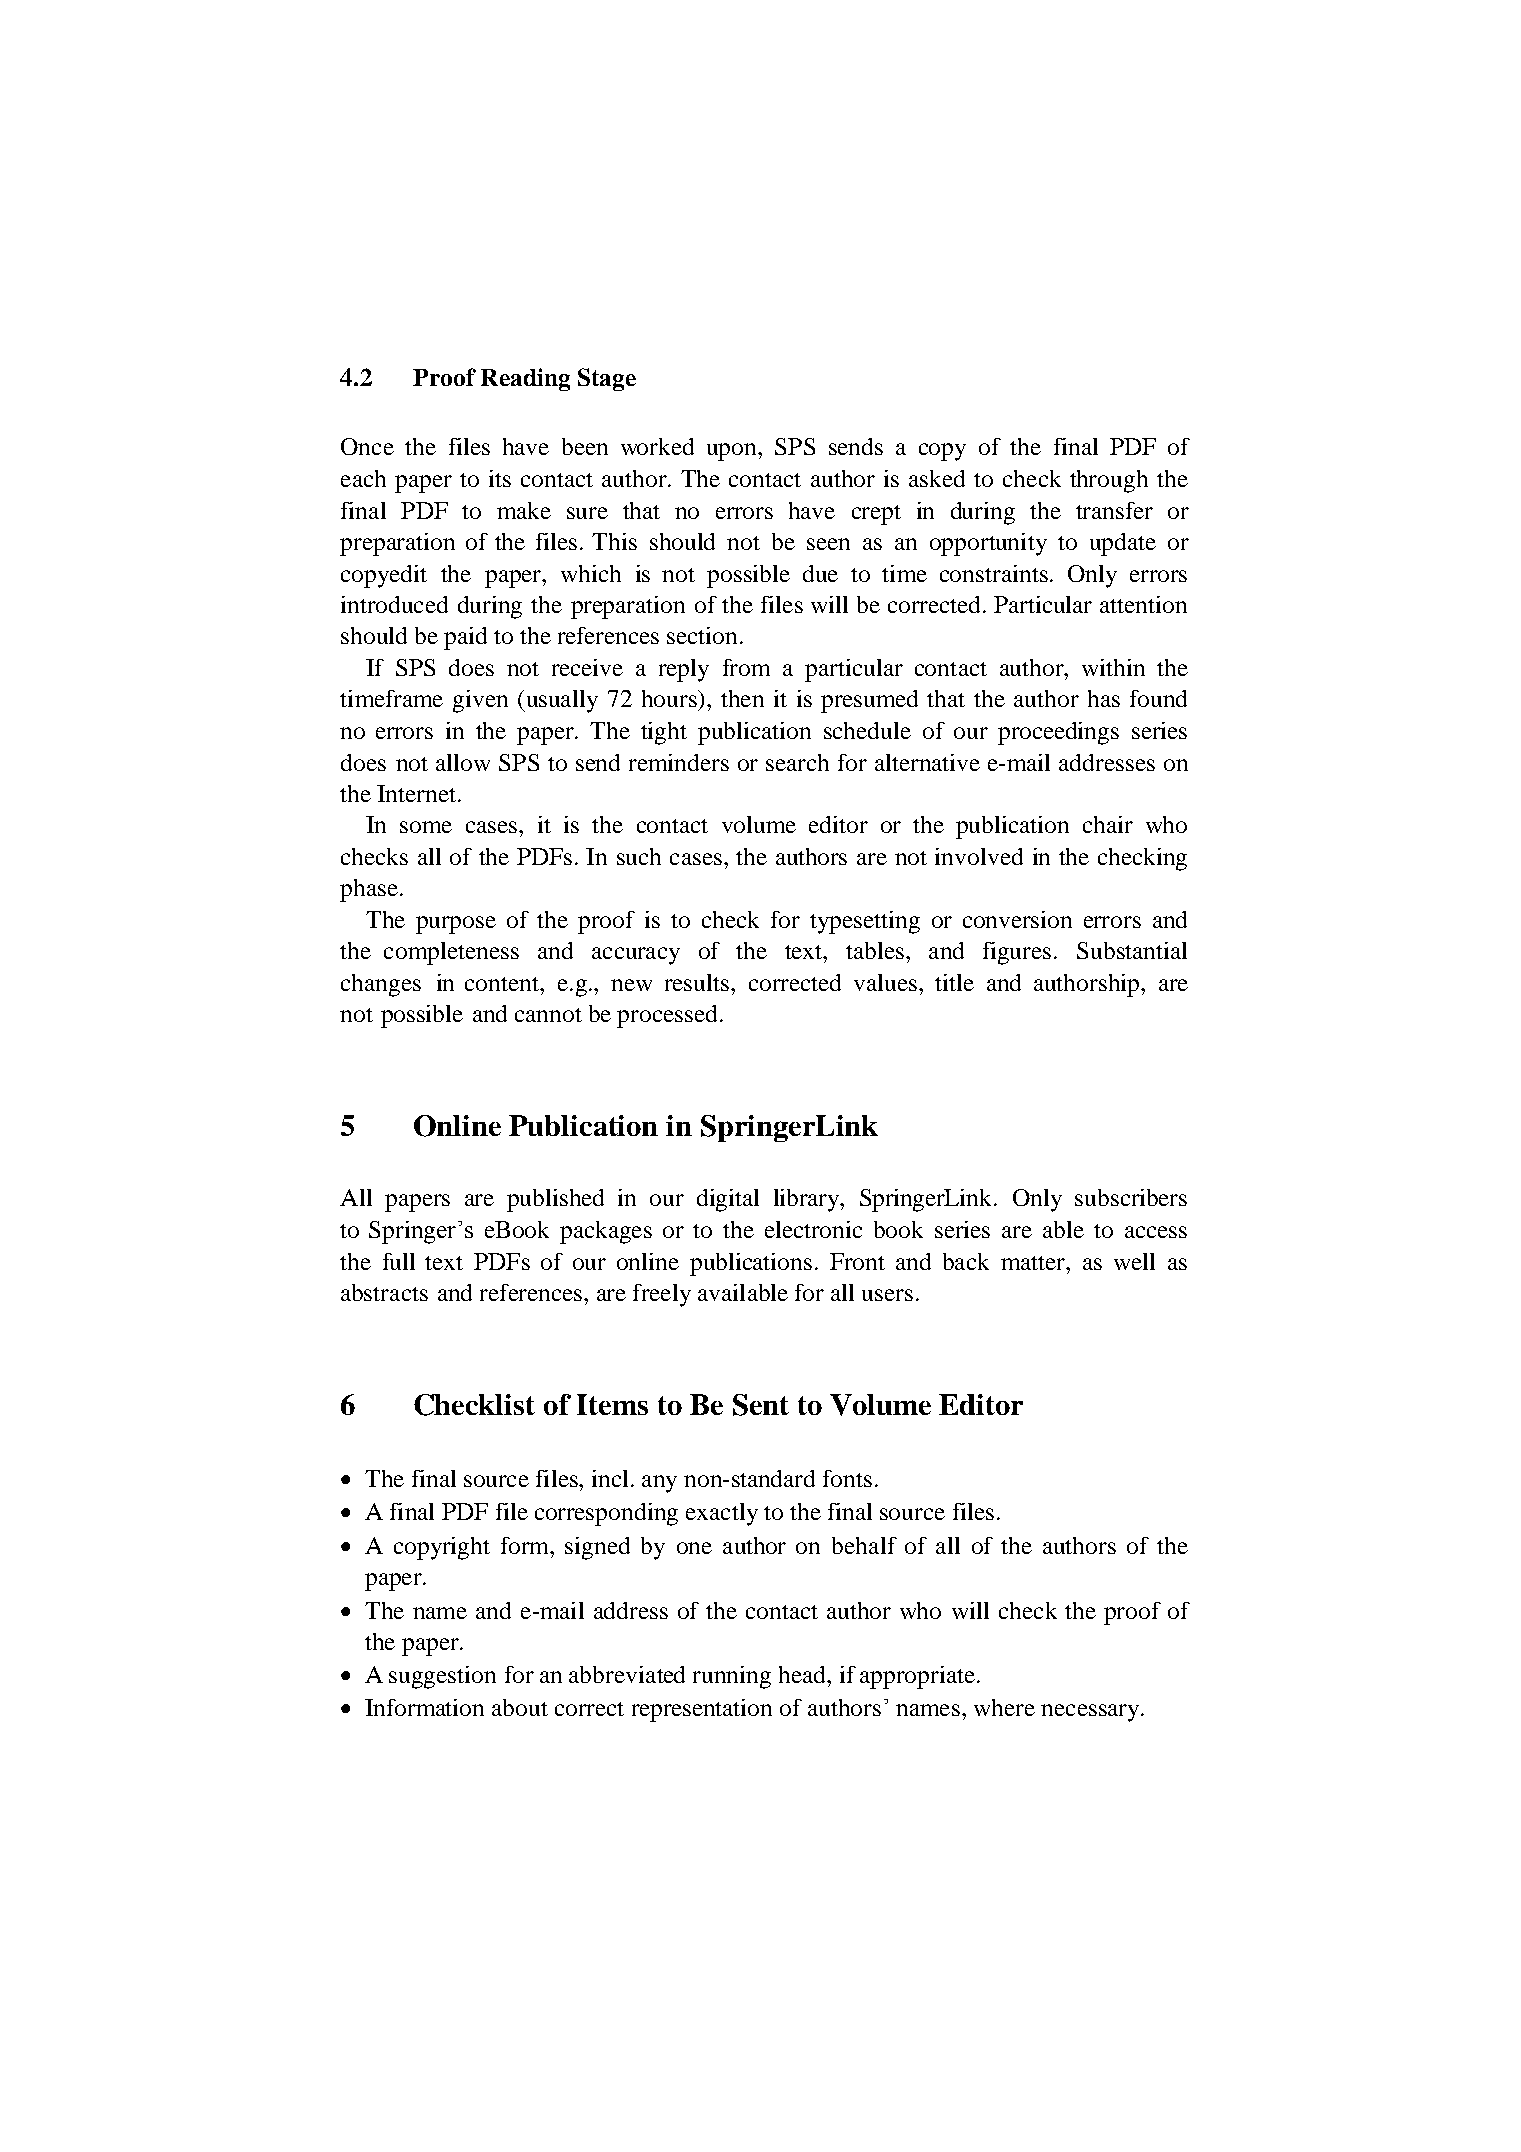 The width and height of the page is (1521, 2152). What do you see at coordinates (426, 827) in the page?
I see `some` at bounding box center [426, 827].
